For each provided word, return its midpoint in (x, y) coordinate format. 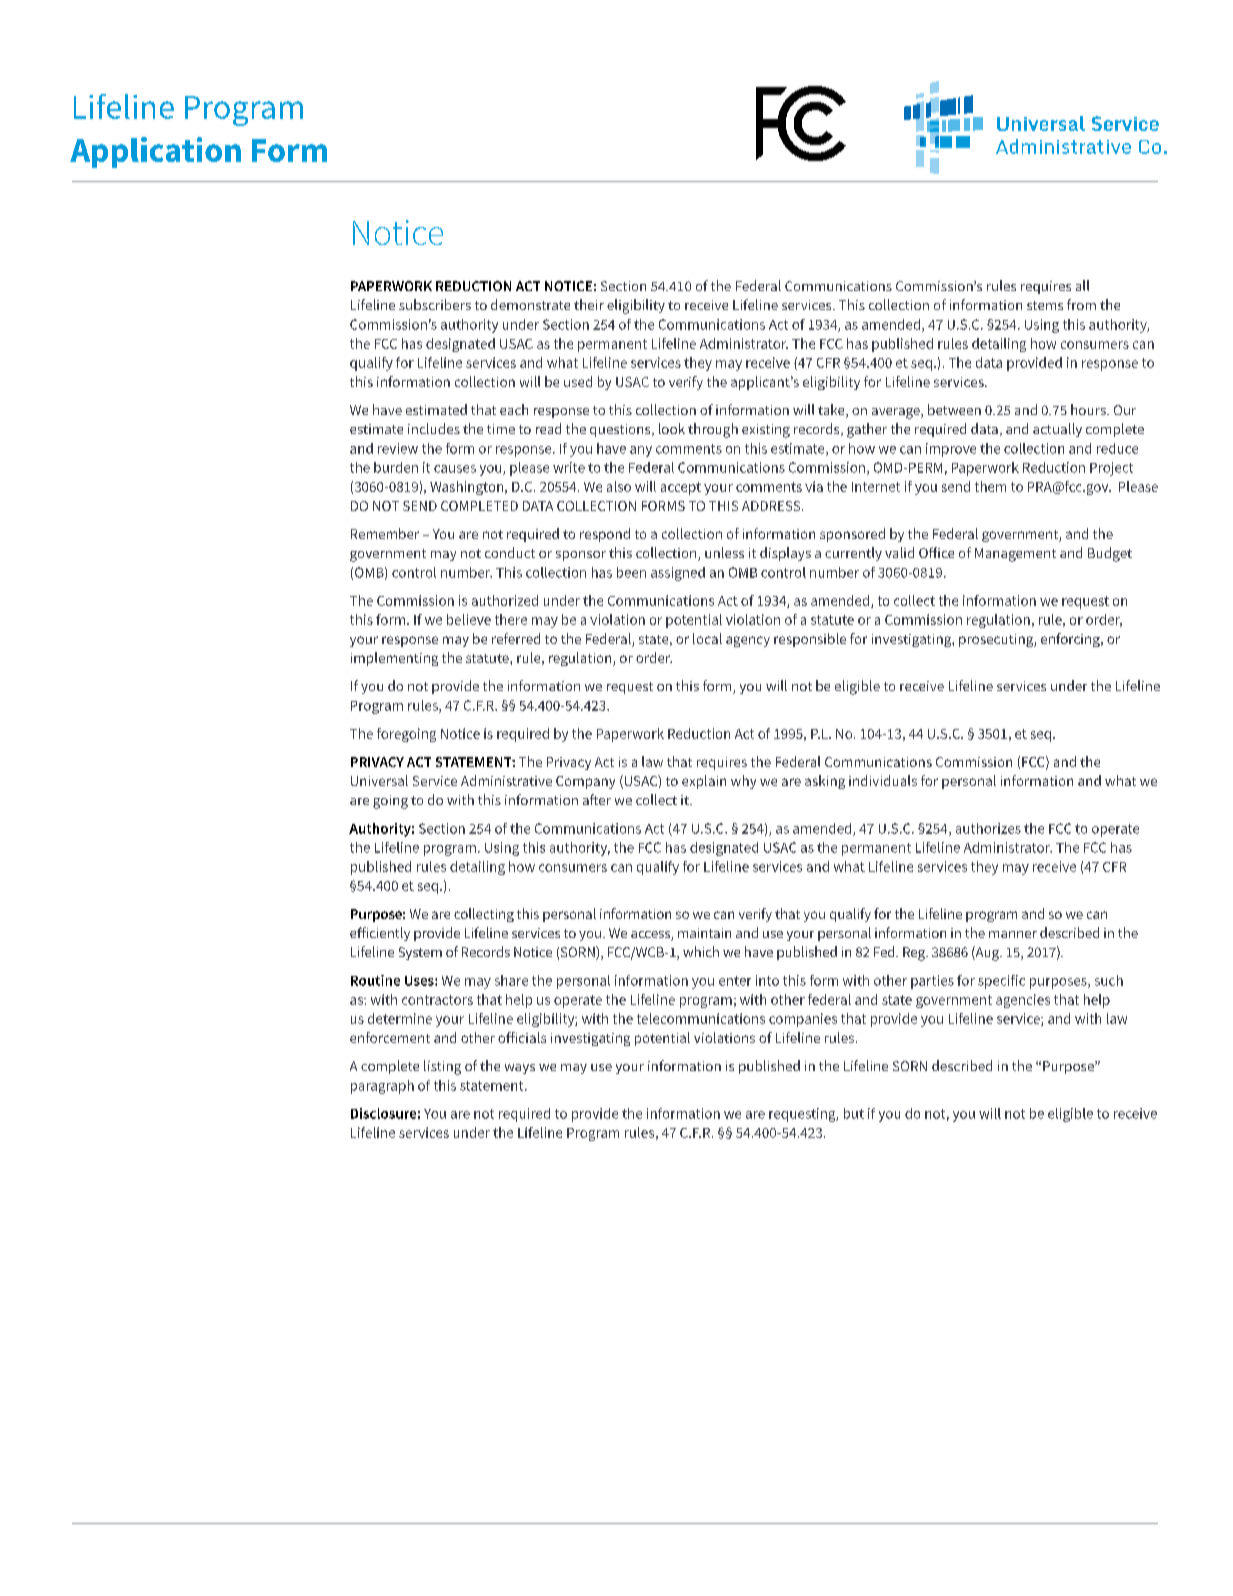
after (597, 799)
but (854, 1113)
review (398, 448)
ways (520, 1069)
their (589, 304)
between (954, 409)
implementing (394, 659)
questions (621, 430)
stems (1045, 305)
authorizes (988, 828)
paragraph (382, 1087)
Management (1015, 555)
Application (155, 152)
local (707, 638)
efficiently (380, 934)
